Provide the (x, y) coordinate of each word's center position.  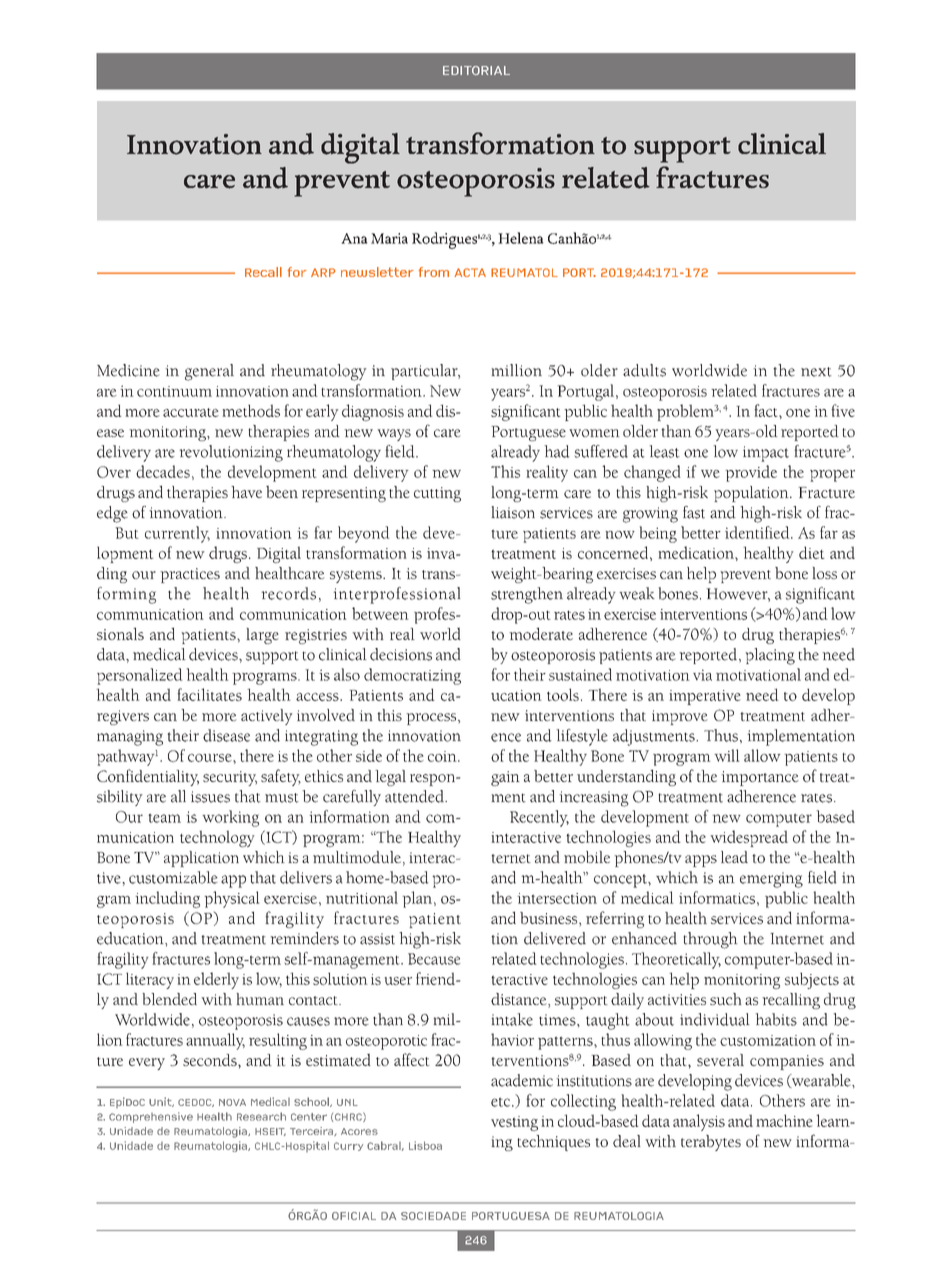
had (557, 451)
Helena (521, 238)
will (727, 755)
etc (502, 1102)
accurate (191, 412)
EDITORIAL (476, 70)
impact (766, 454)
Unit (161, 1102)
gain (505, 778)
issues (210, 797)
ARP (323, 272)
